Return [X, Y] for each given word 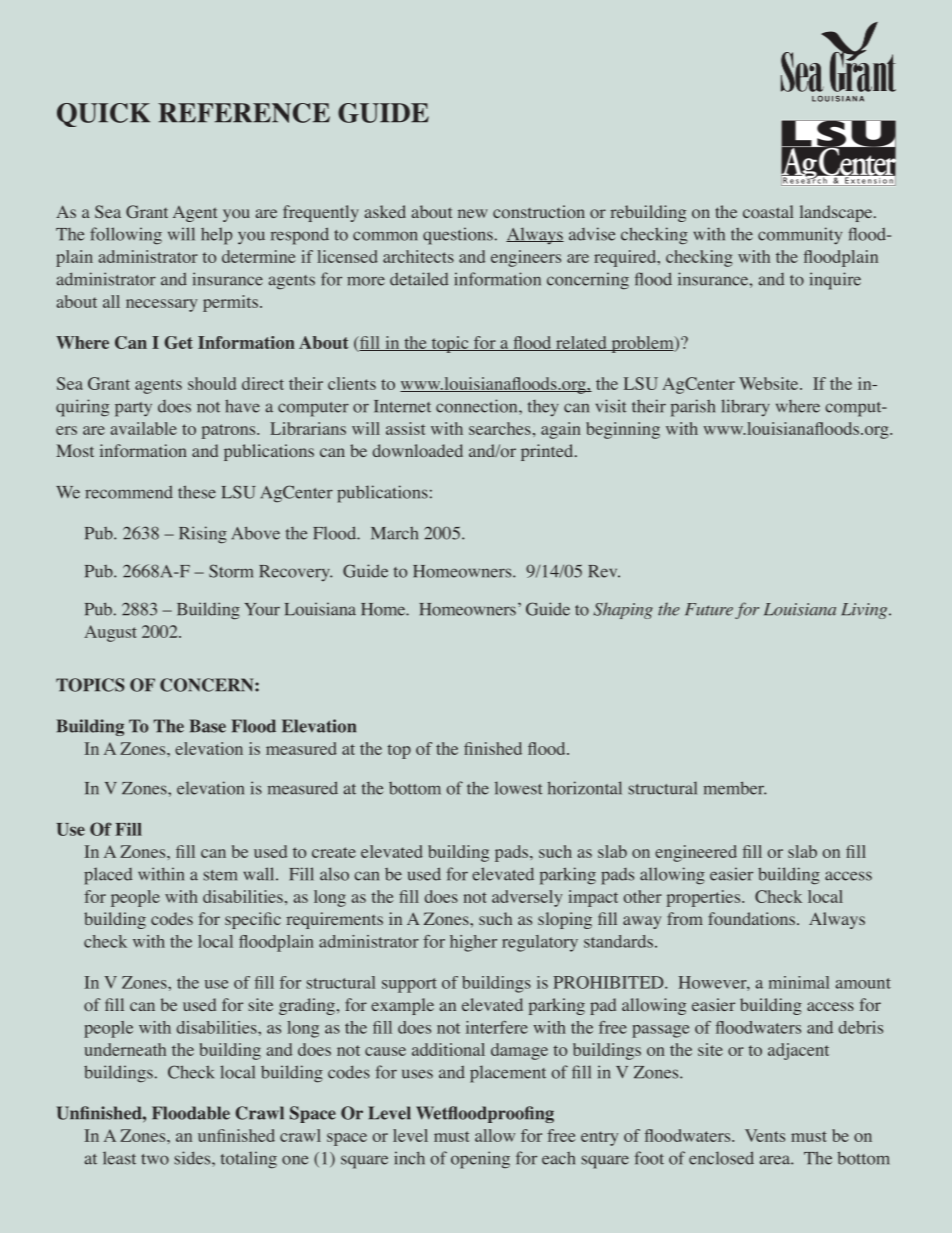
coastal [768, 211]
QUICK [103, 115]
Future [709, 609]
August [110, 633]
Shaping [623, 610]
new [473, 213]
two [155, 1159]
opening [480, 1160]
